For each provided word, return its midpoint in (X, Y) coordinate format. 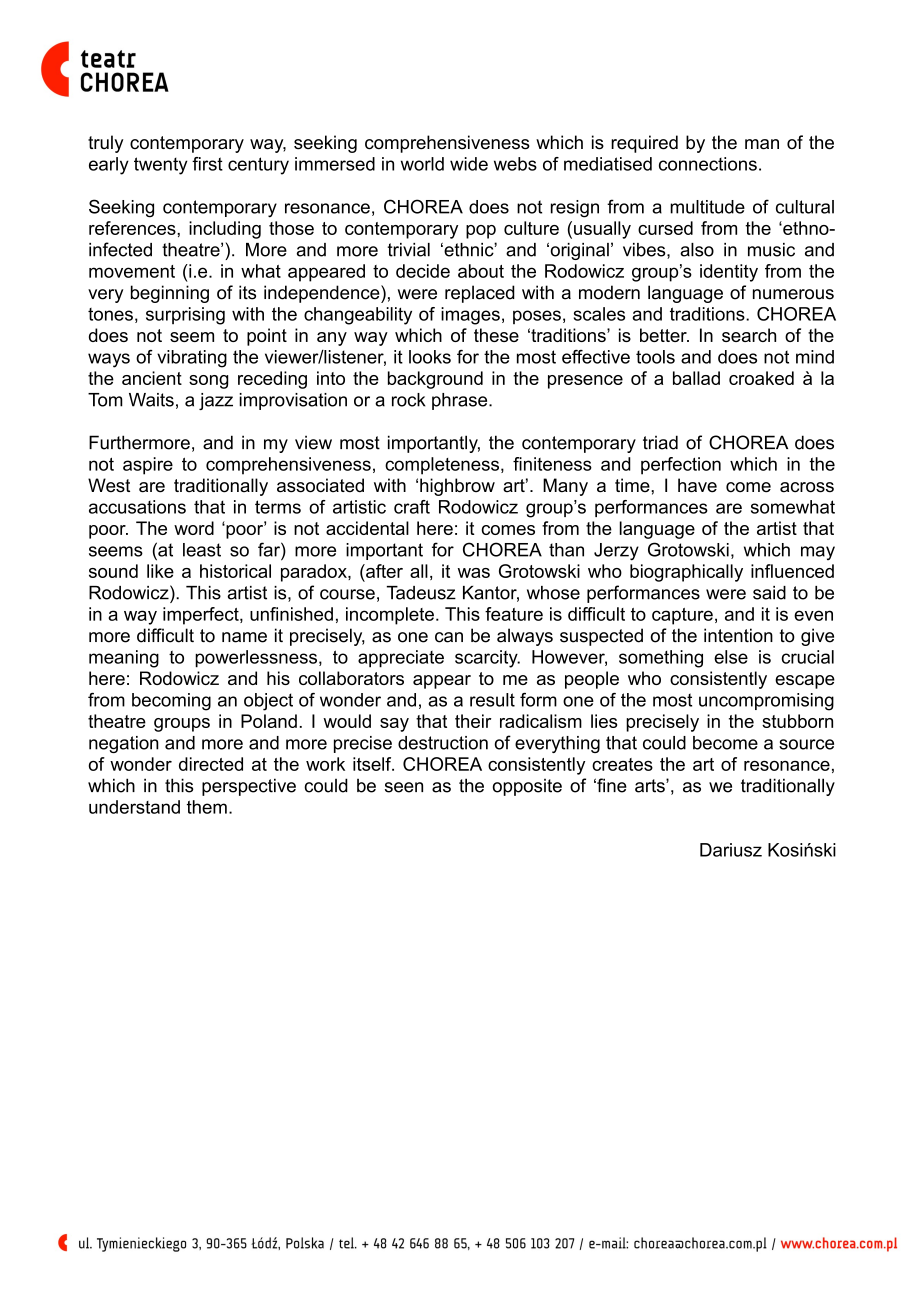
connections (708, 164)
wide (469, 164)
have (697, 485)
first (207, 164)
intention (738, 635)
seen (404, 787)
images (470, 316)
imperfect (202, 616)
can (449, 637)
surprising (185, 316)
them (207, 807)
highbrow (457, 487)
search (749, 335)
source (806, 744)
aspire (148, 466)
